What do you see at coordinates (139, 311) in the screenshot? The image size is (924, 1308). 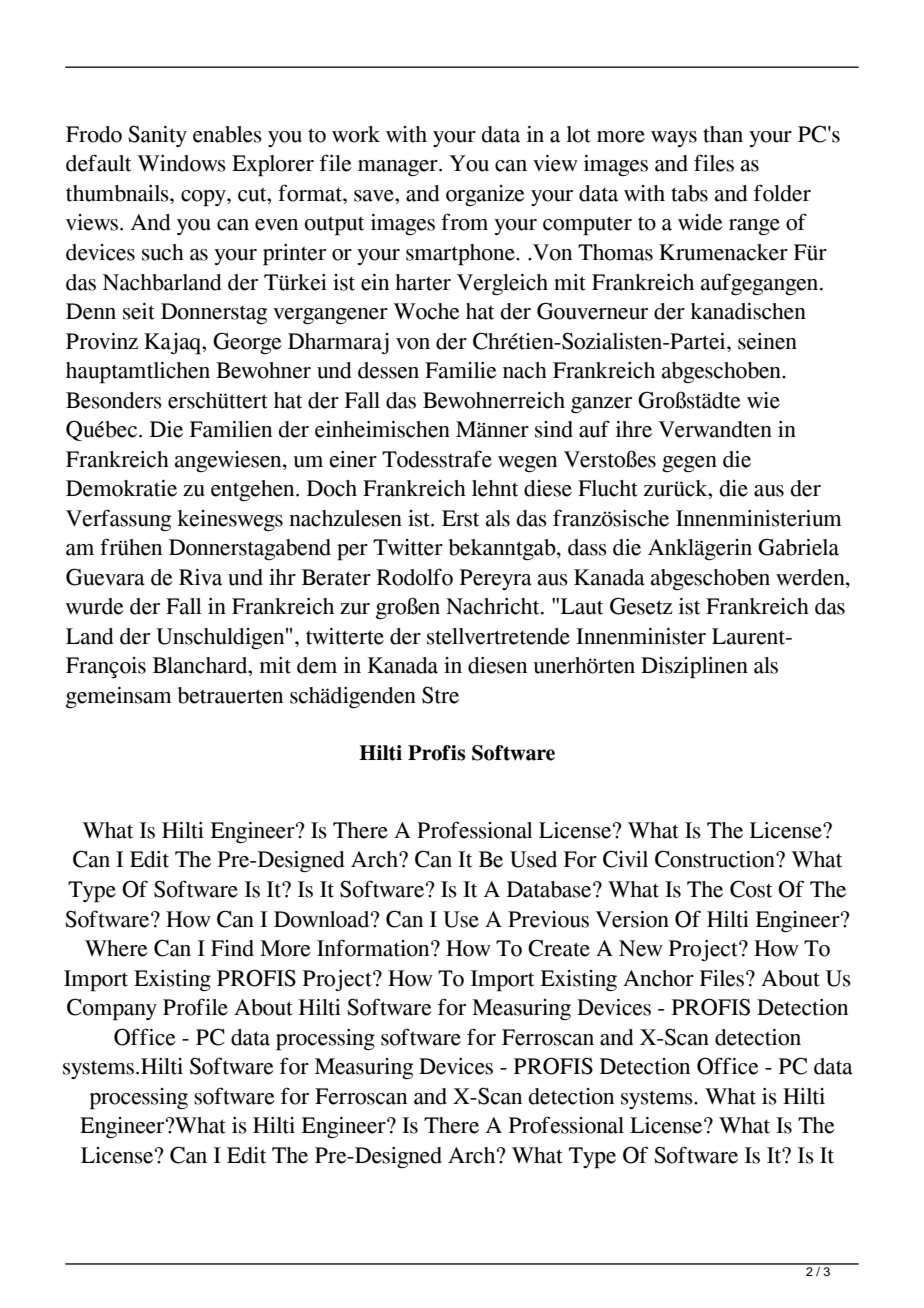 I see `seit` at bounding box center [139, 311].
